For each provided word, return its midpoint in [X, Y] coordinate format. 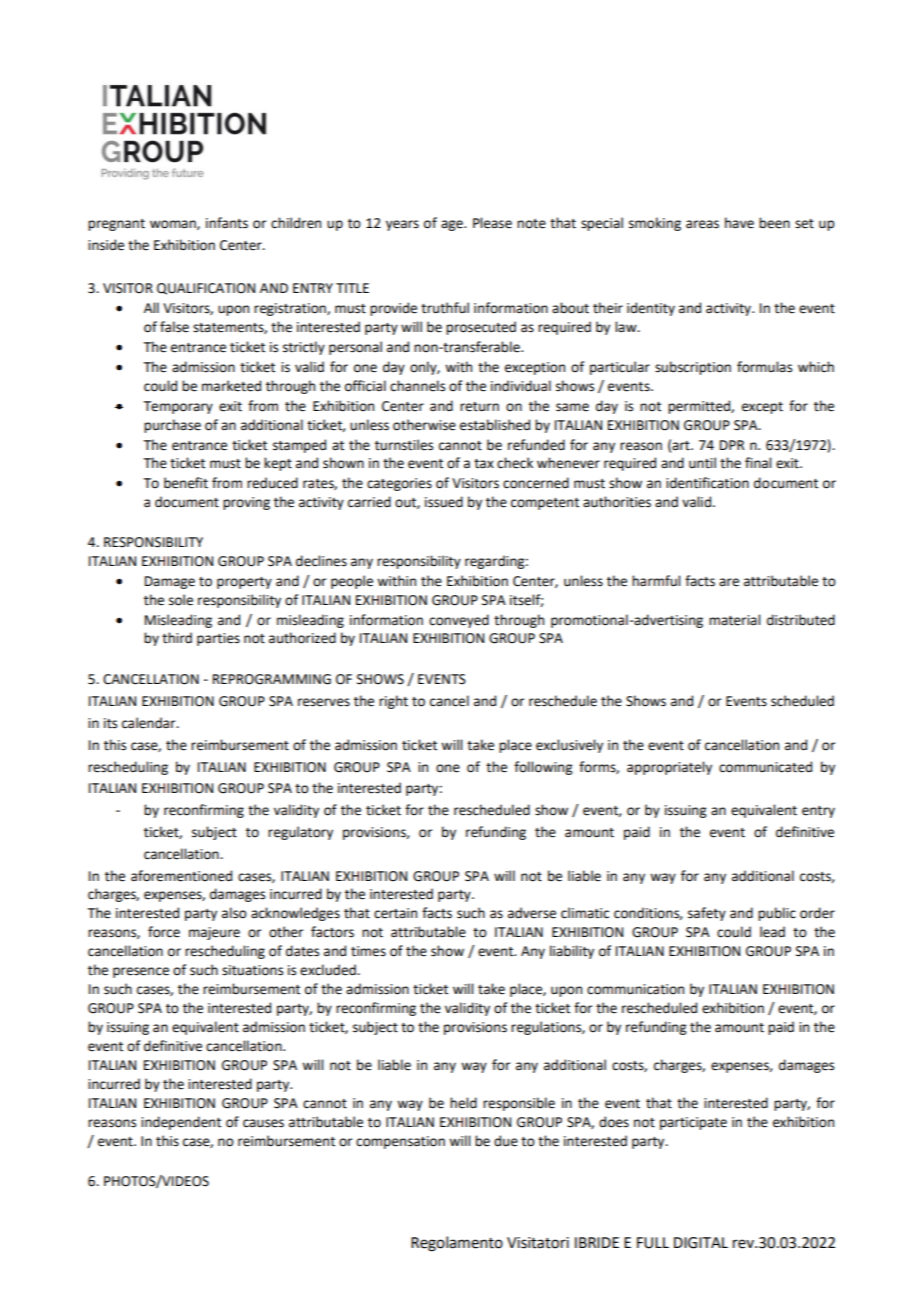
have [739, 223]
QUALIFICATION [206, 289]
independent [181, 1123]
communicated [765, 767]
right [393, 702]
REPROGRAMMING [272, 679]
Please [492, 223]
